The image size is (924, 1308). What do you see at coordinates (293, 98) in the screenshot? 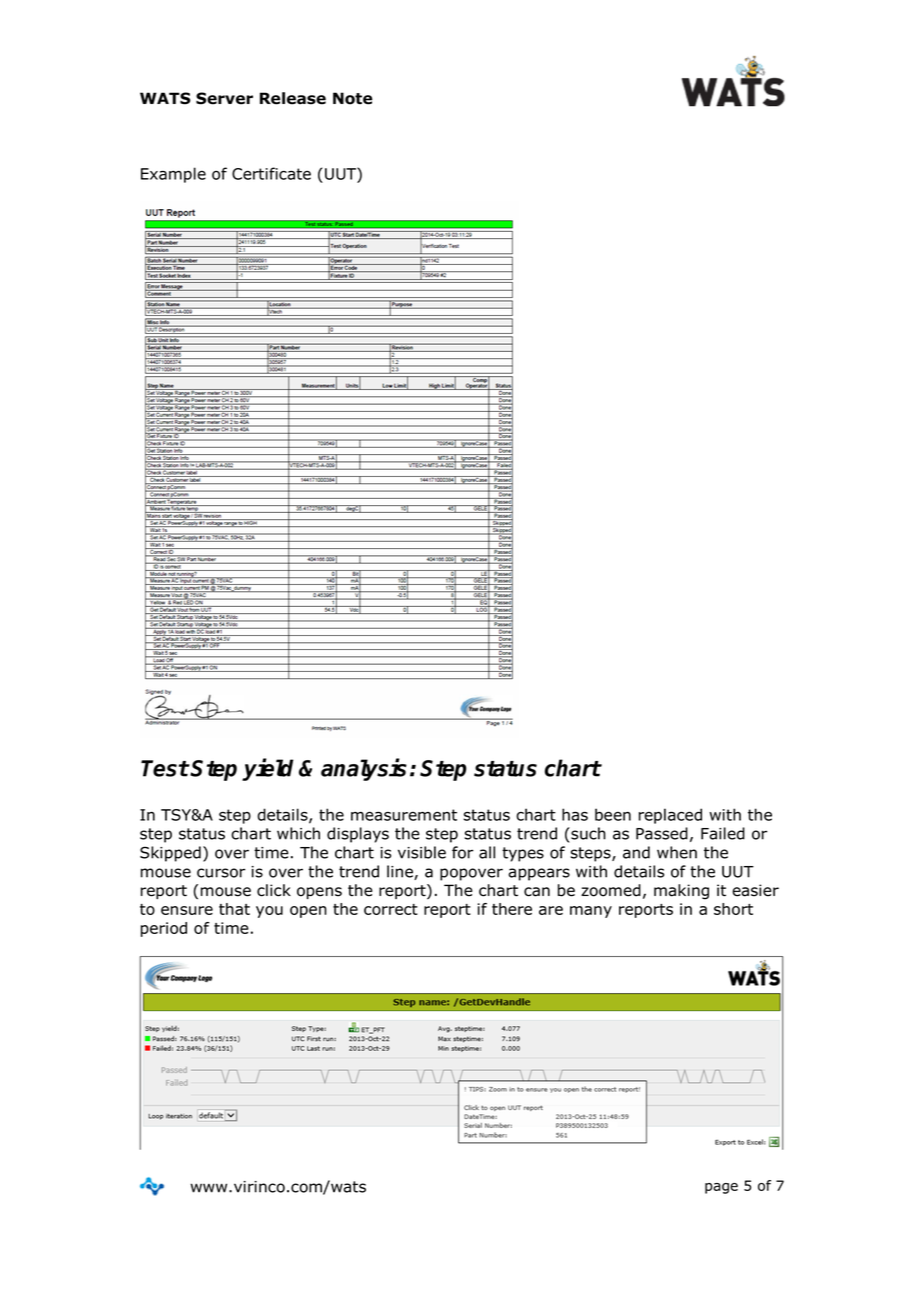
I see `Release` at bounding box center [293, 98].
